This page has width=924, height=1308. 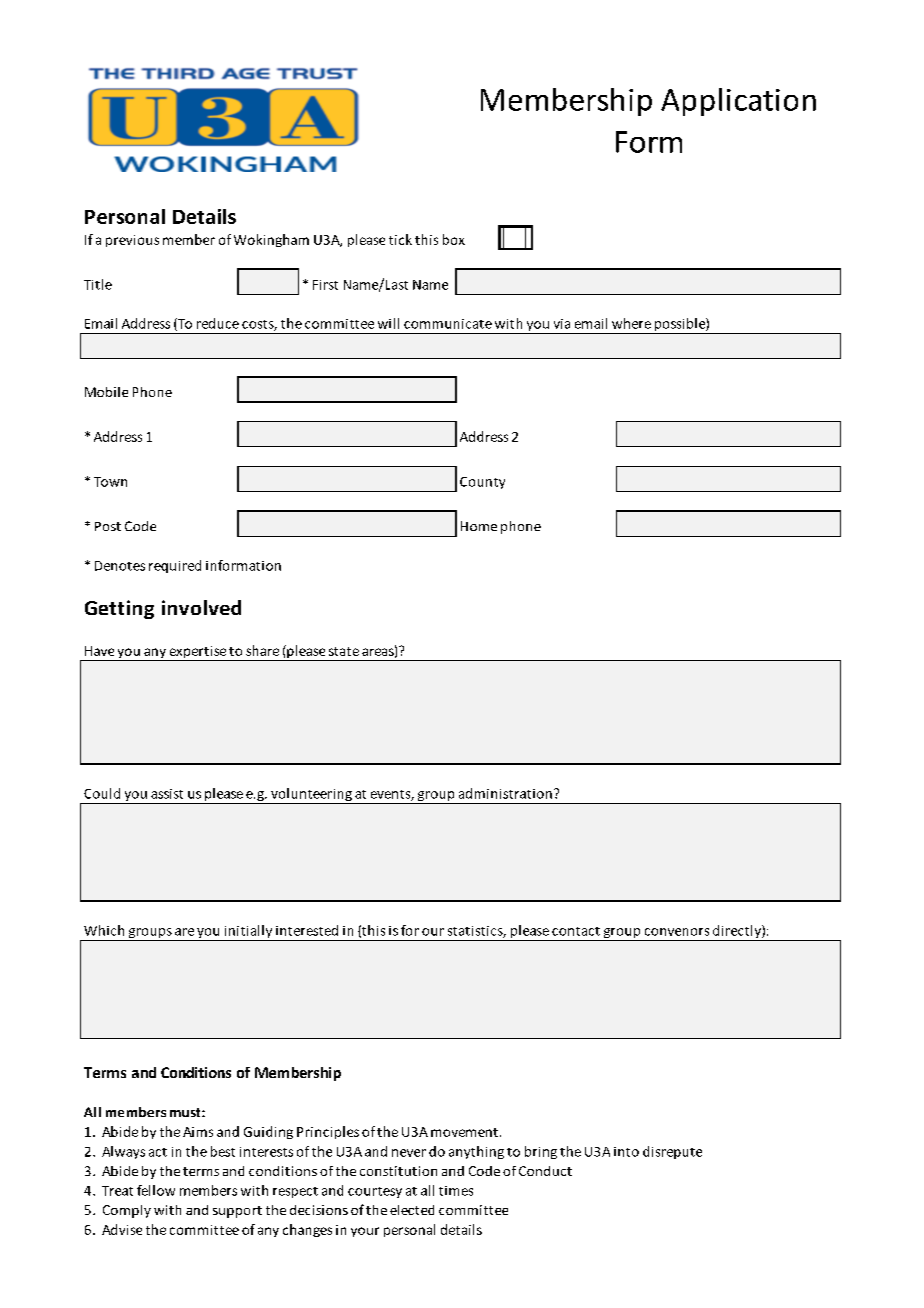 What do you see at coordinates (482, 483) in the page?
I see `County` at bounding box center [482, 483].
